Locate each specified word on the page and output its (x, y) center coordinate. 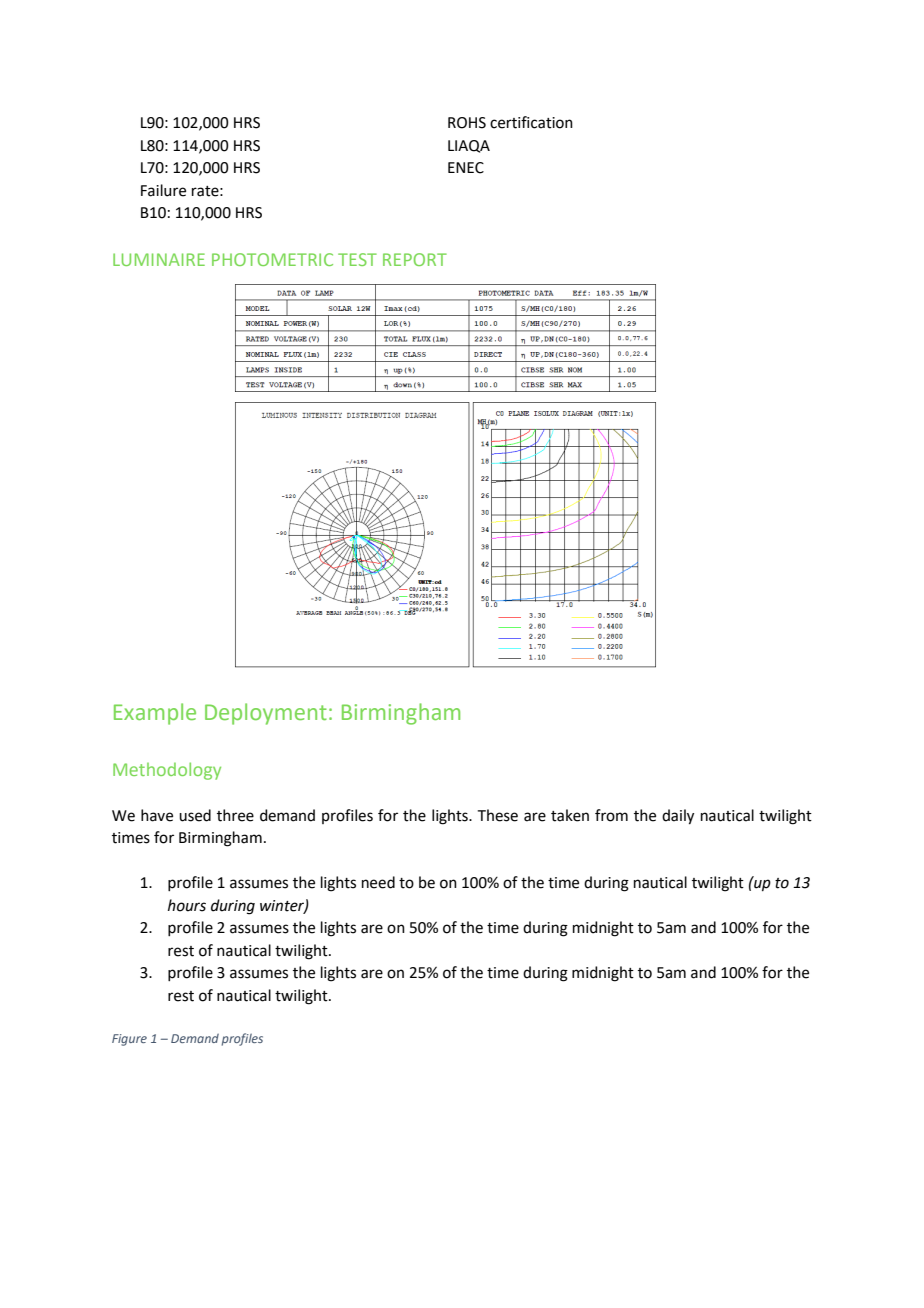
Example (155, 714)
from (611, 815)
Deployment (266, 714)
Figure (129, 1040)
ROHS (467, 123)
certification (531, 122)
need (378, 882)
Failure (163, 190)
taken (570, 815)
